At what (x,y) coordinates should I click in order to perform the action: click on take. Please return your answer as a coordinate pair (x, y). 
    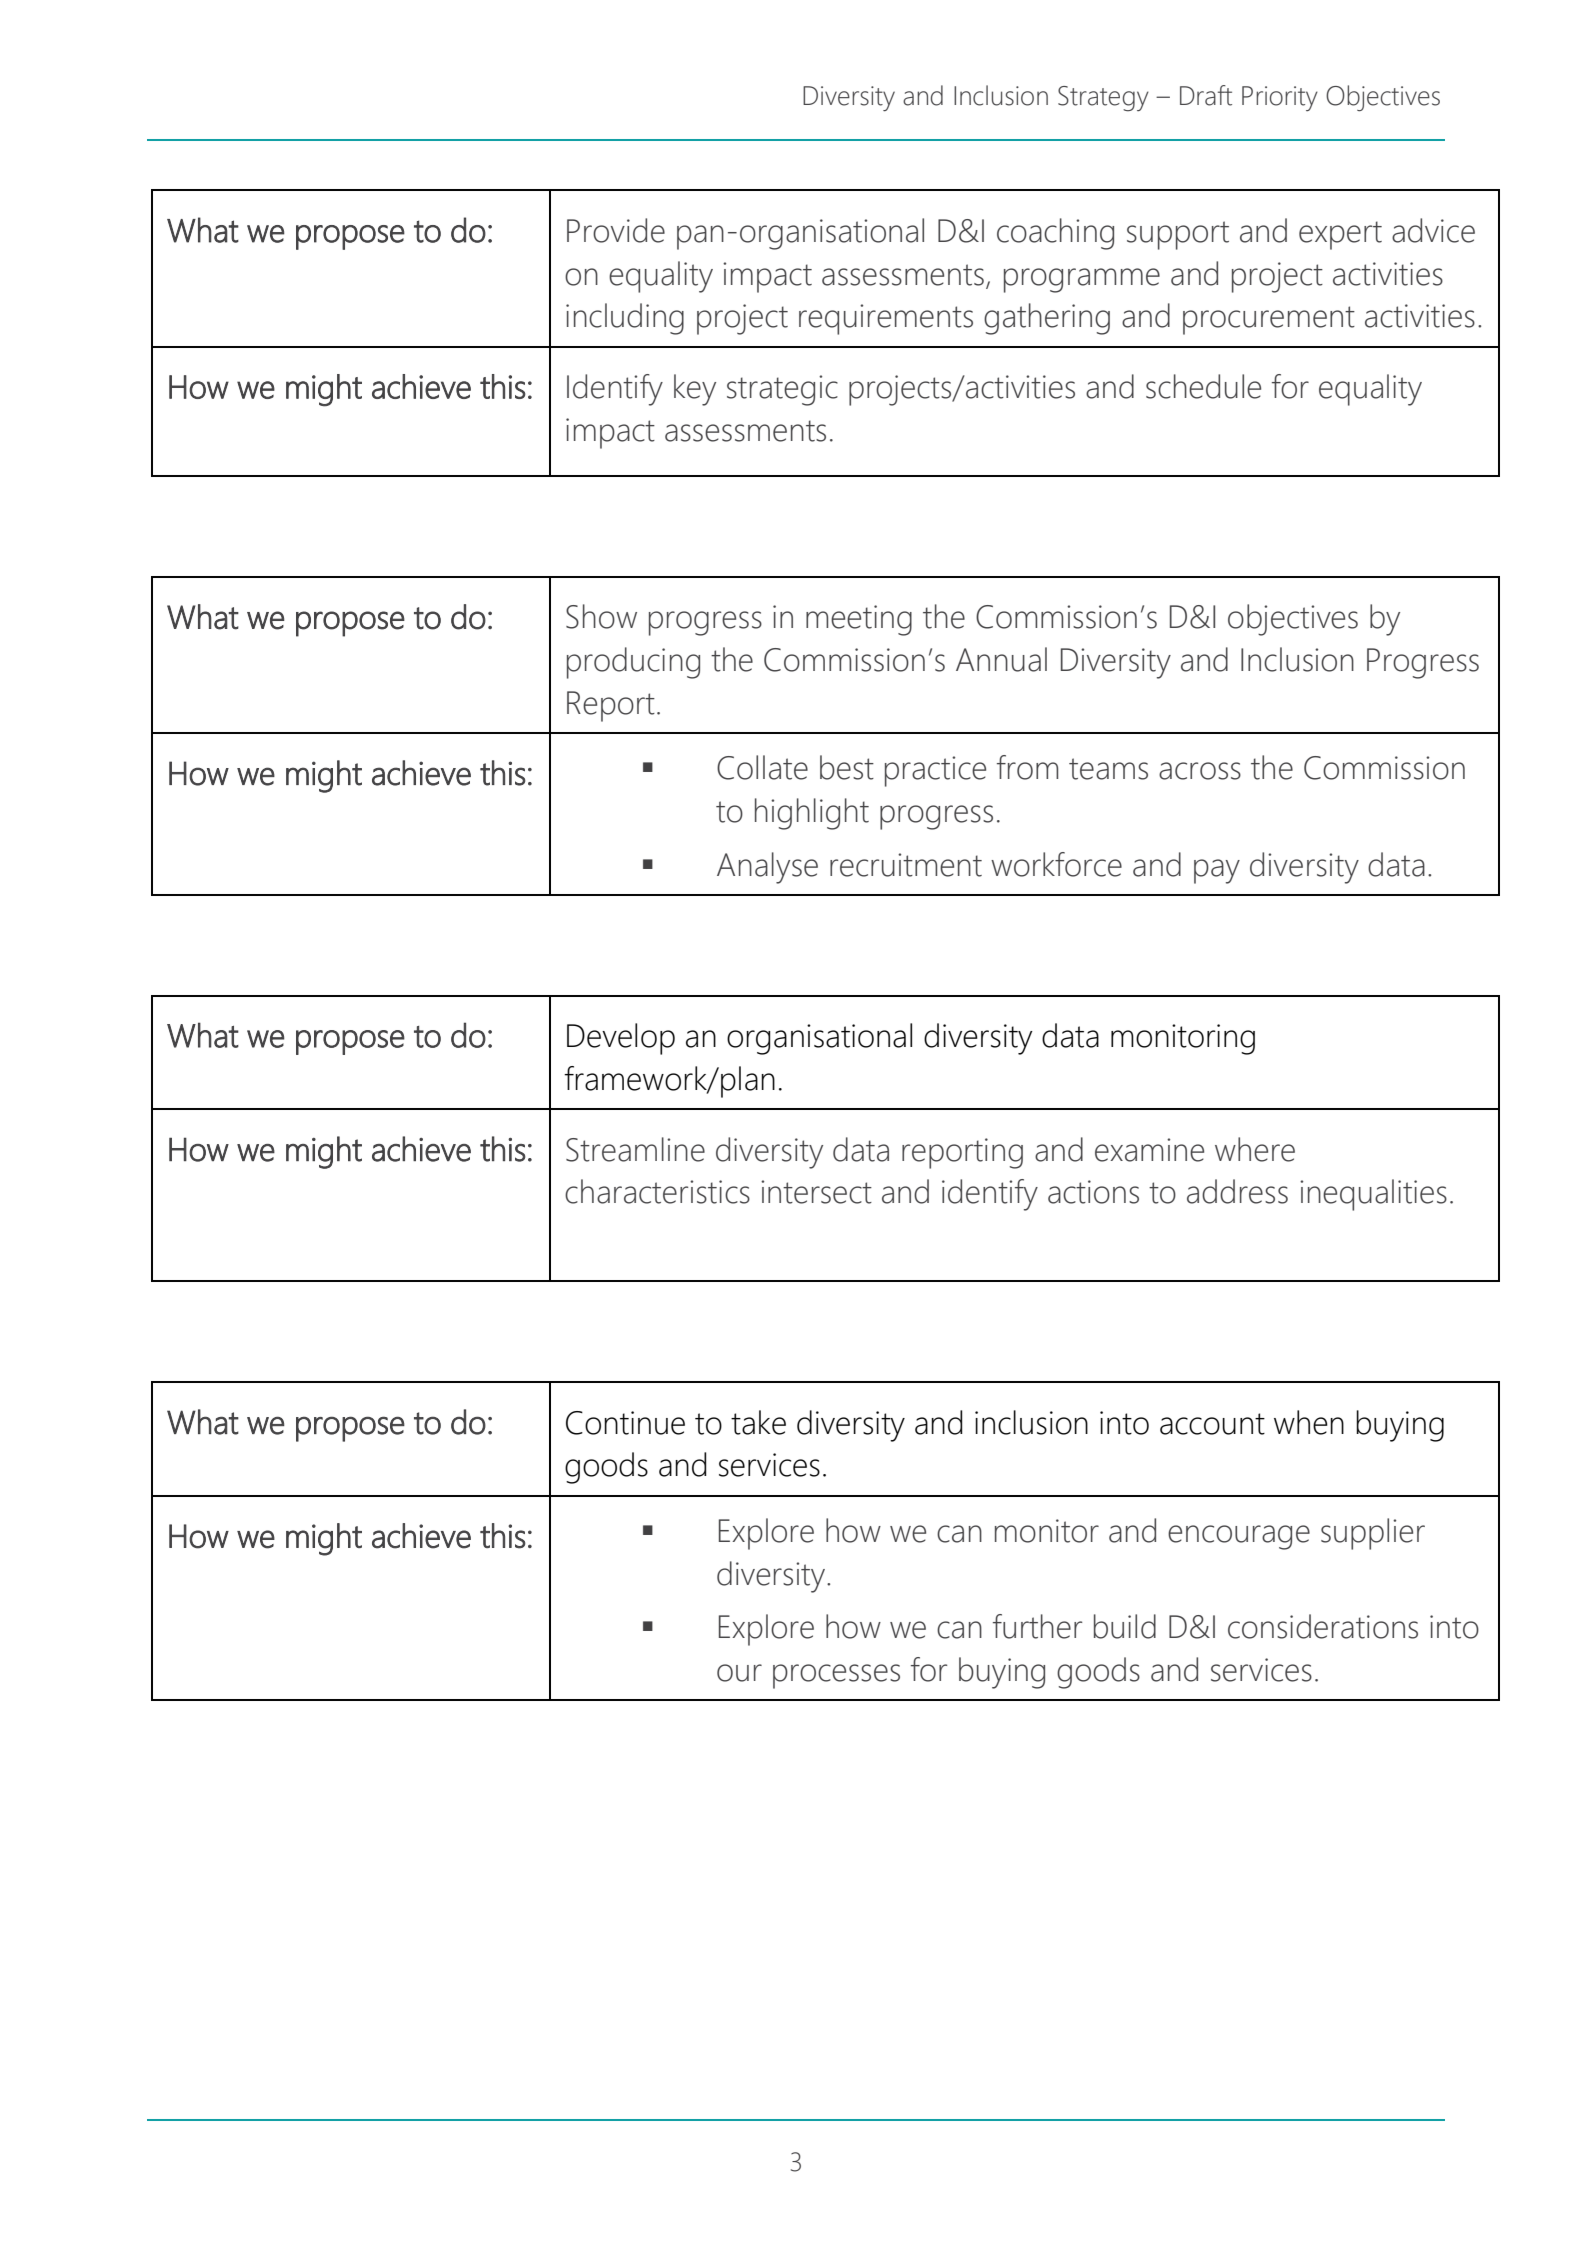
    Looking at the image, I should click on (758, 1422).
